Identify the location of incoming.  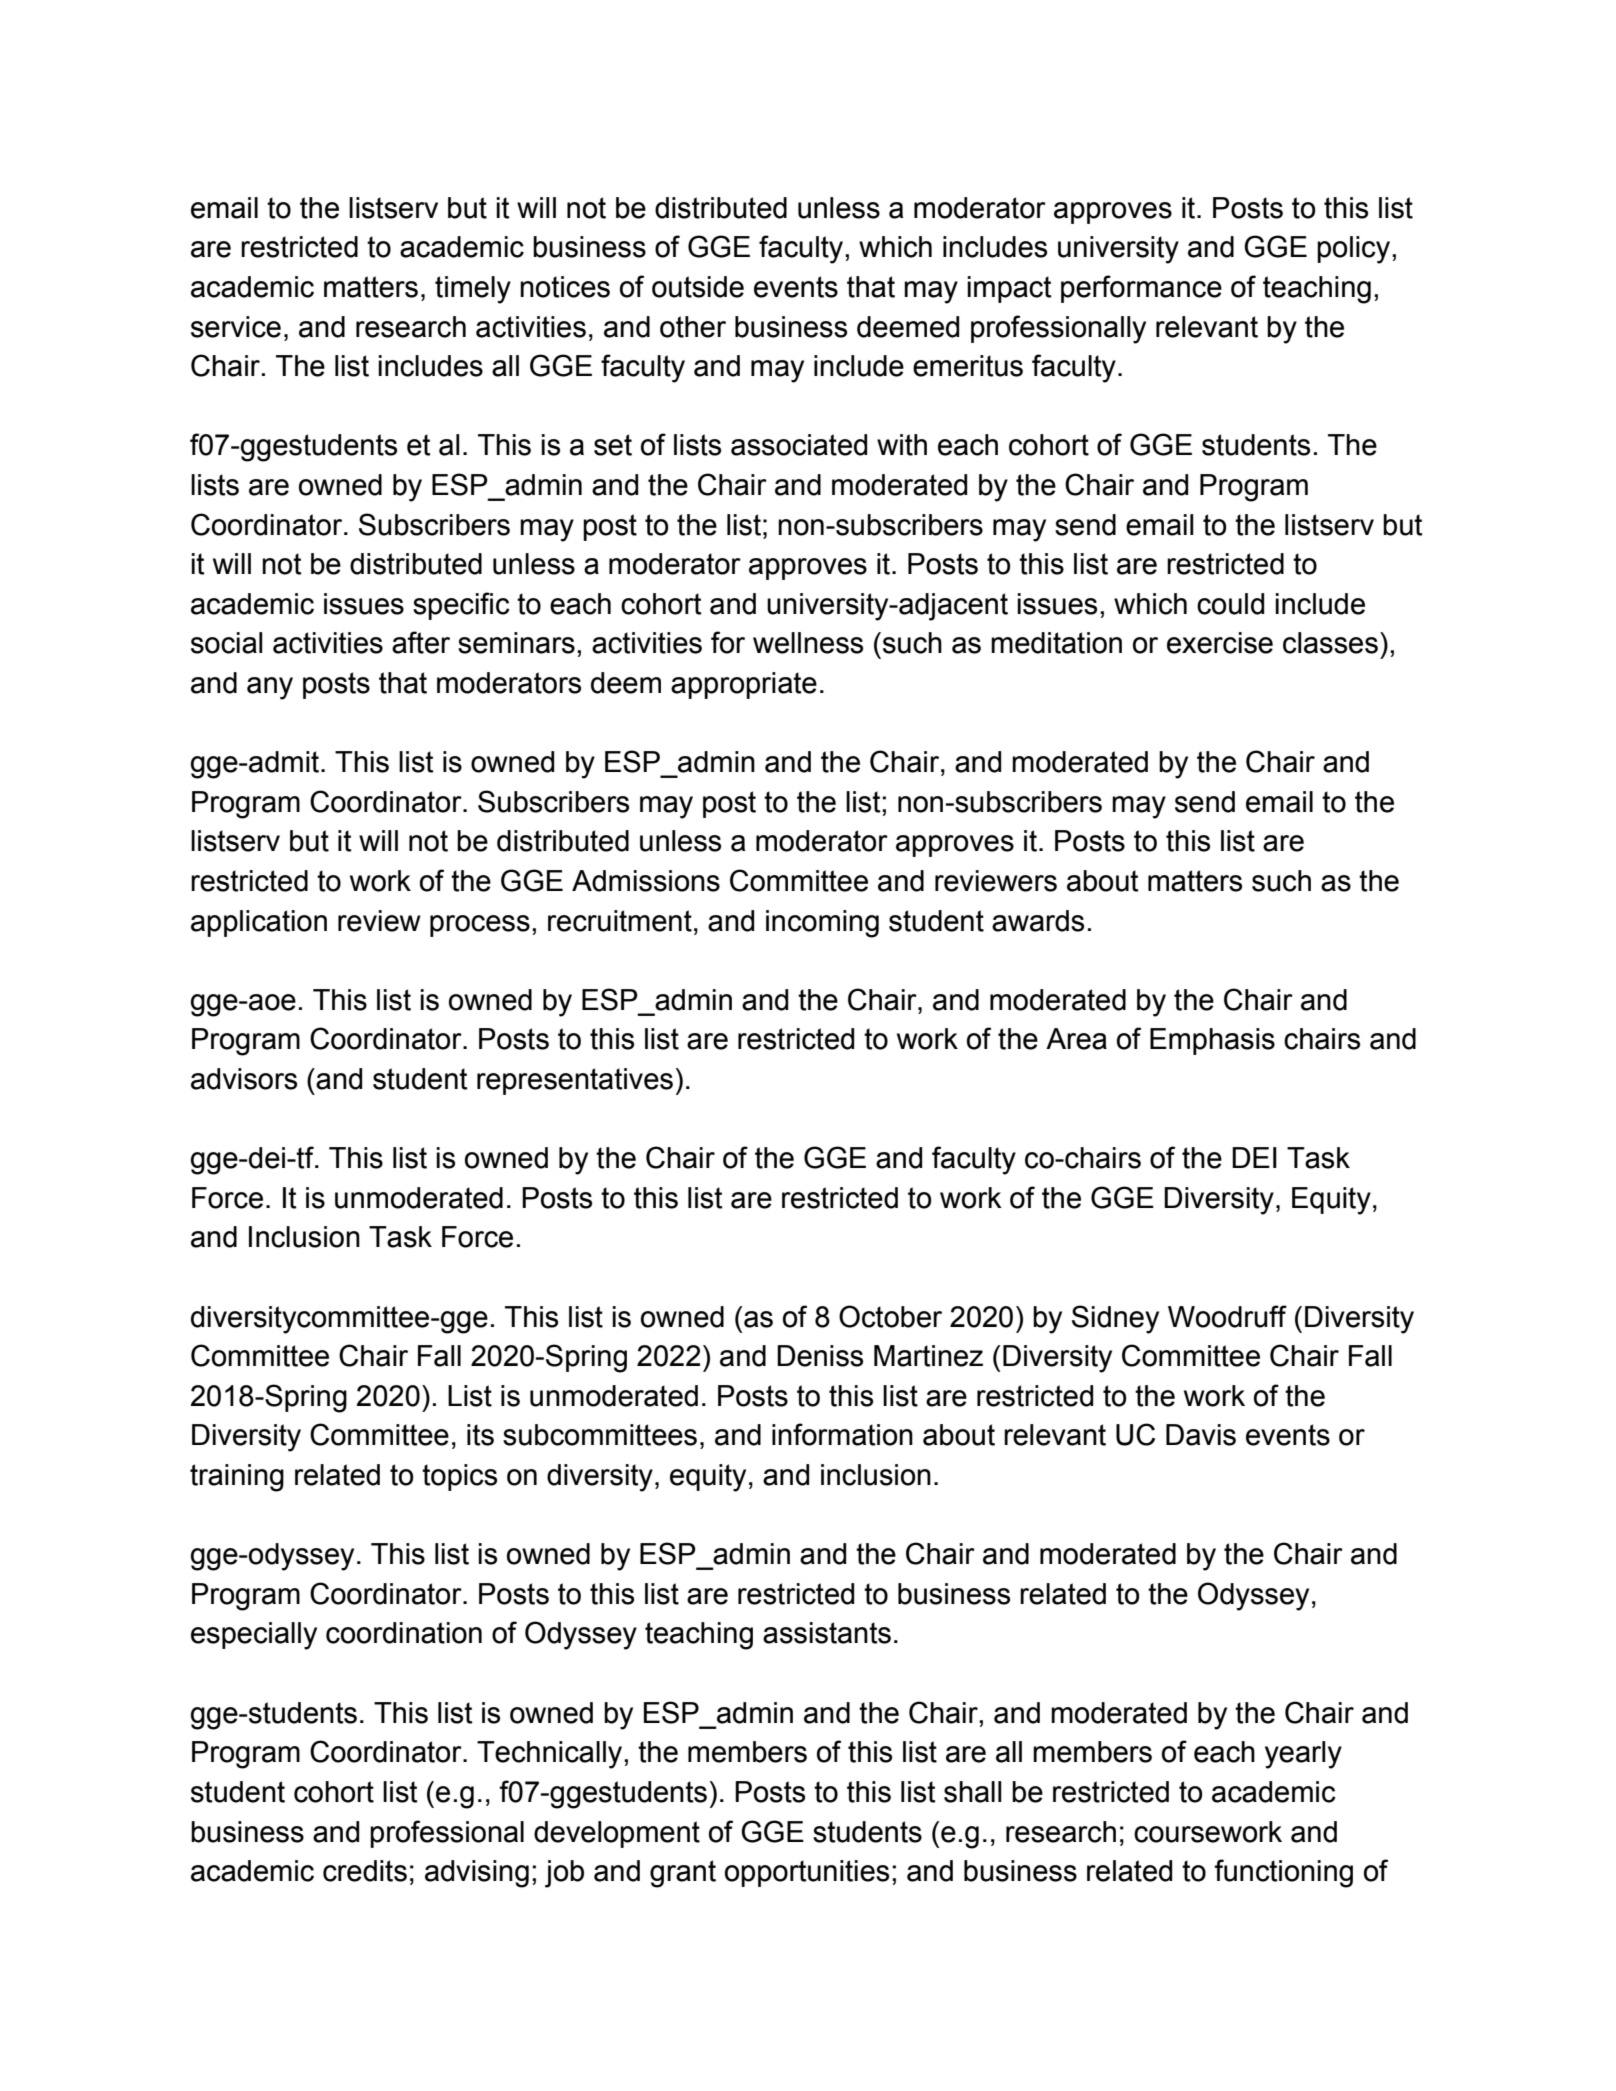
(822, 924).
